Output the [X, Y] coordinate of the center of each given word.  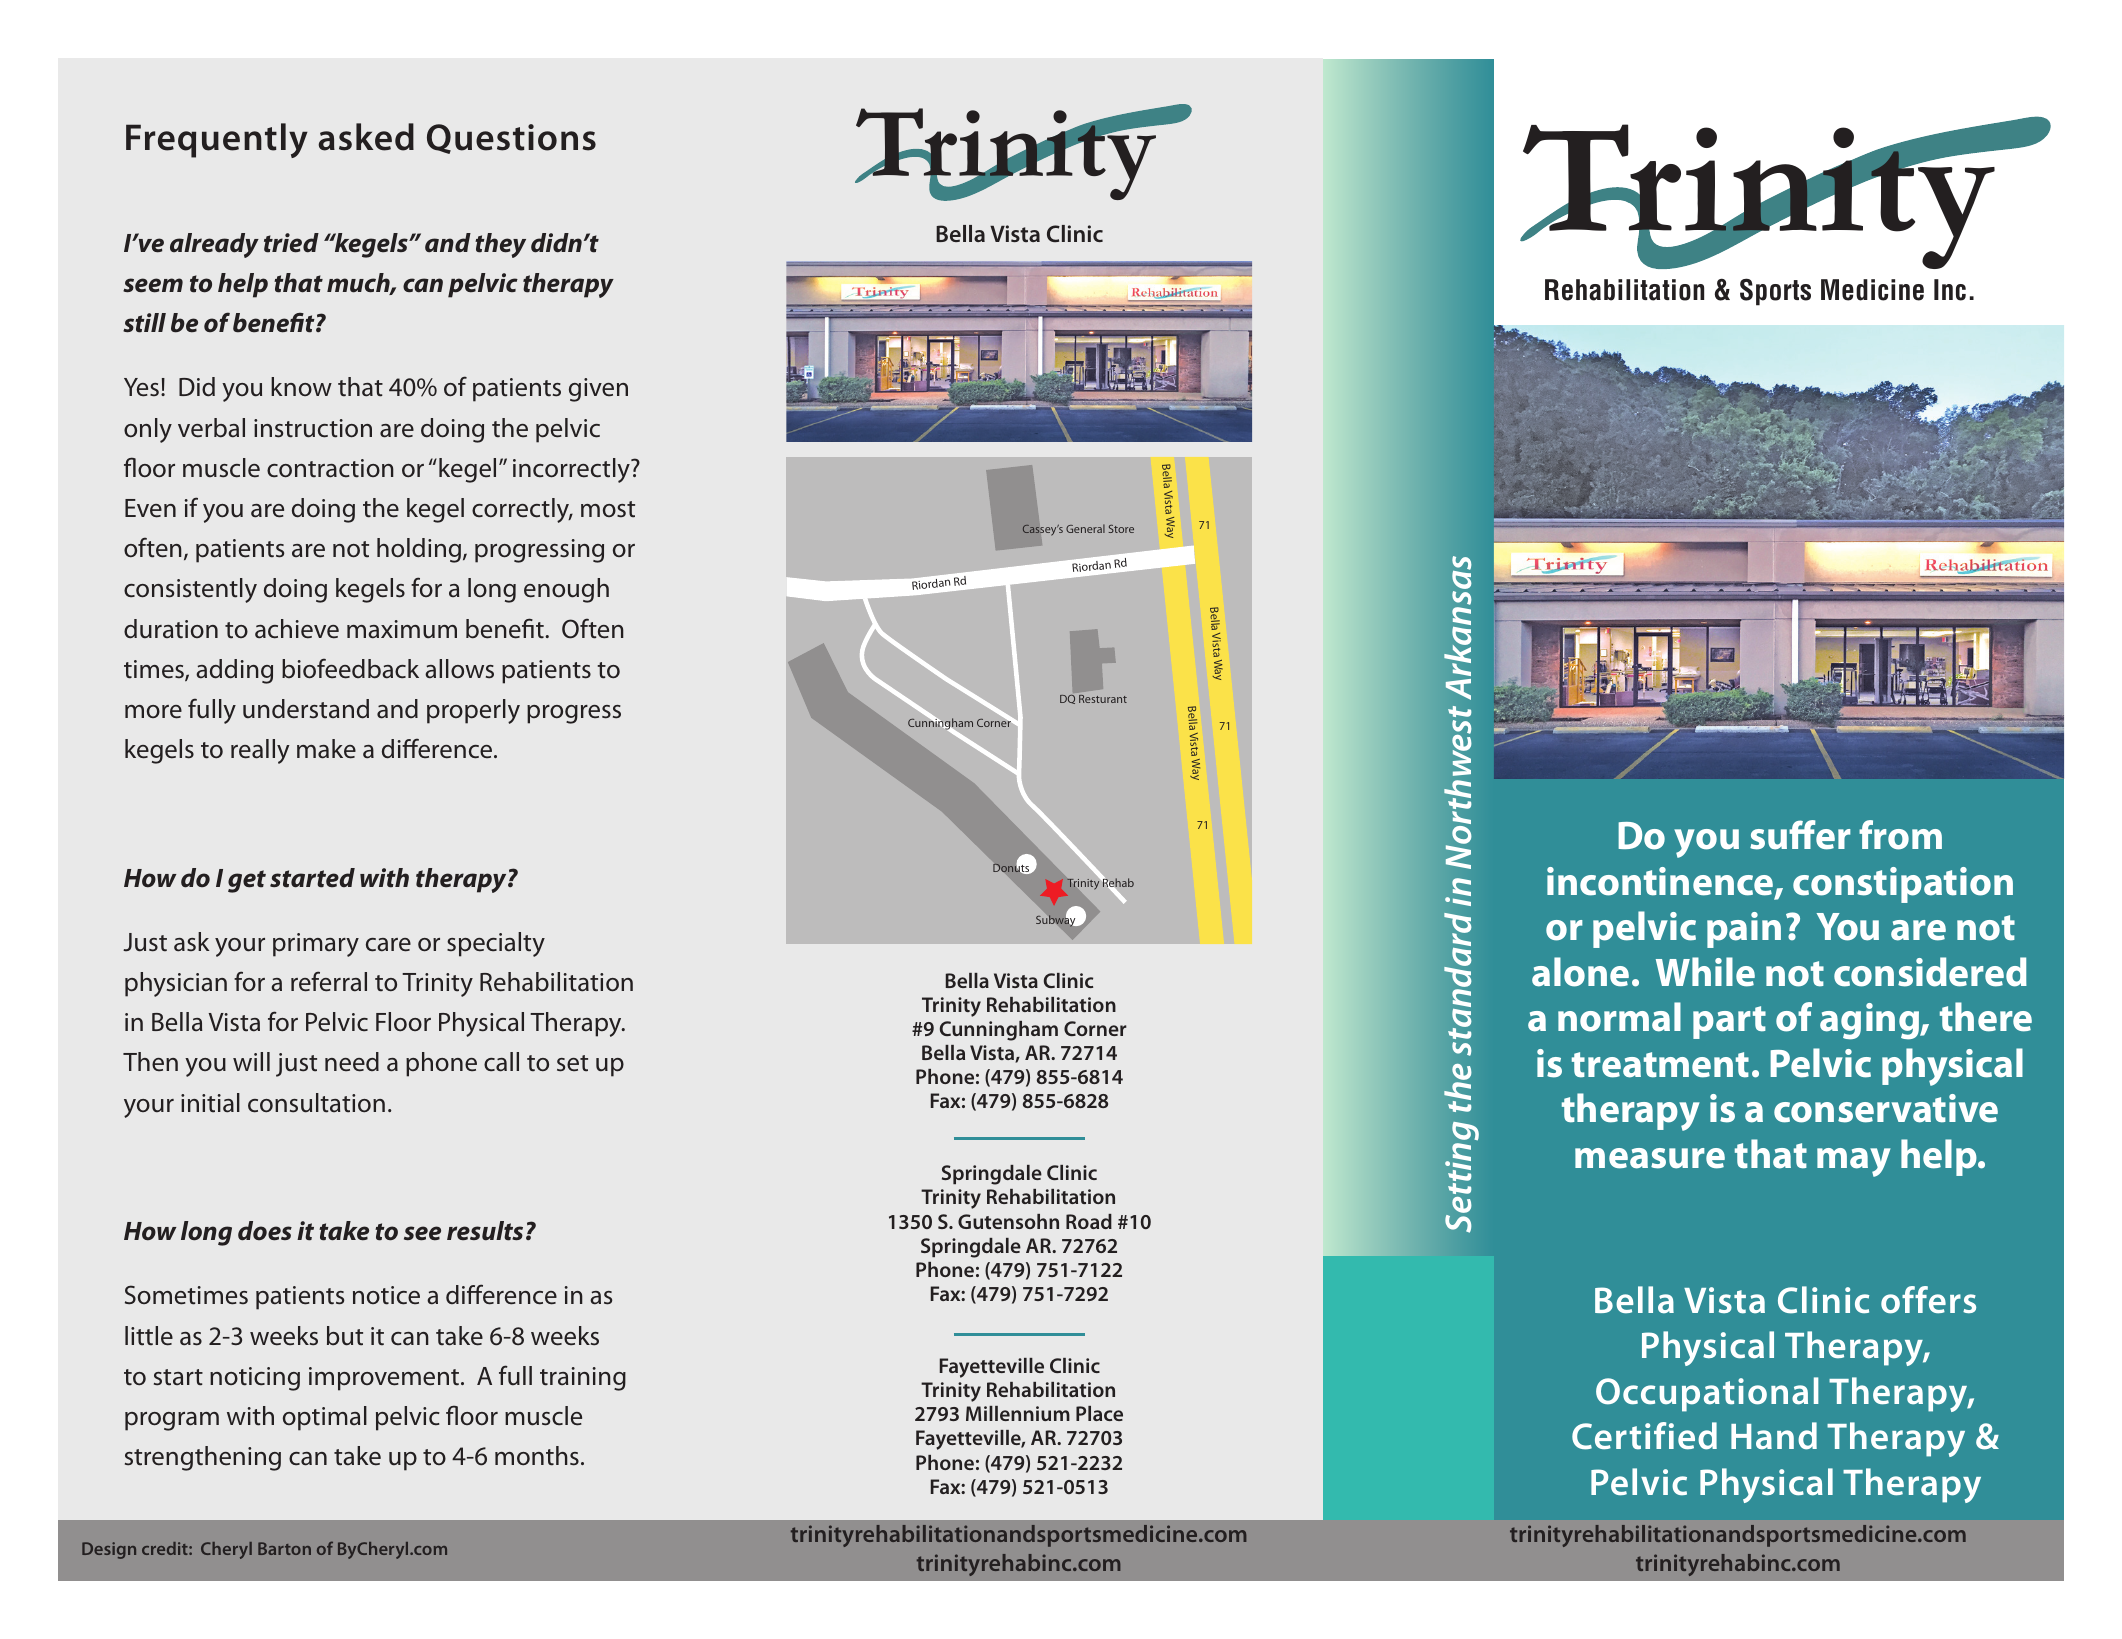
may [1854, 1162]
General [1085, 528]
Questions [511, 139]
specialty [496, 944]
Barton [284, 1548]
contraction [330, 468]
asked [366, 137]
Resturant [1103, 699]
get [247, 881]
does [265, 1231]
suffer [1800, 835]
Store [1121, 529]
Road [1089, 1221]
